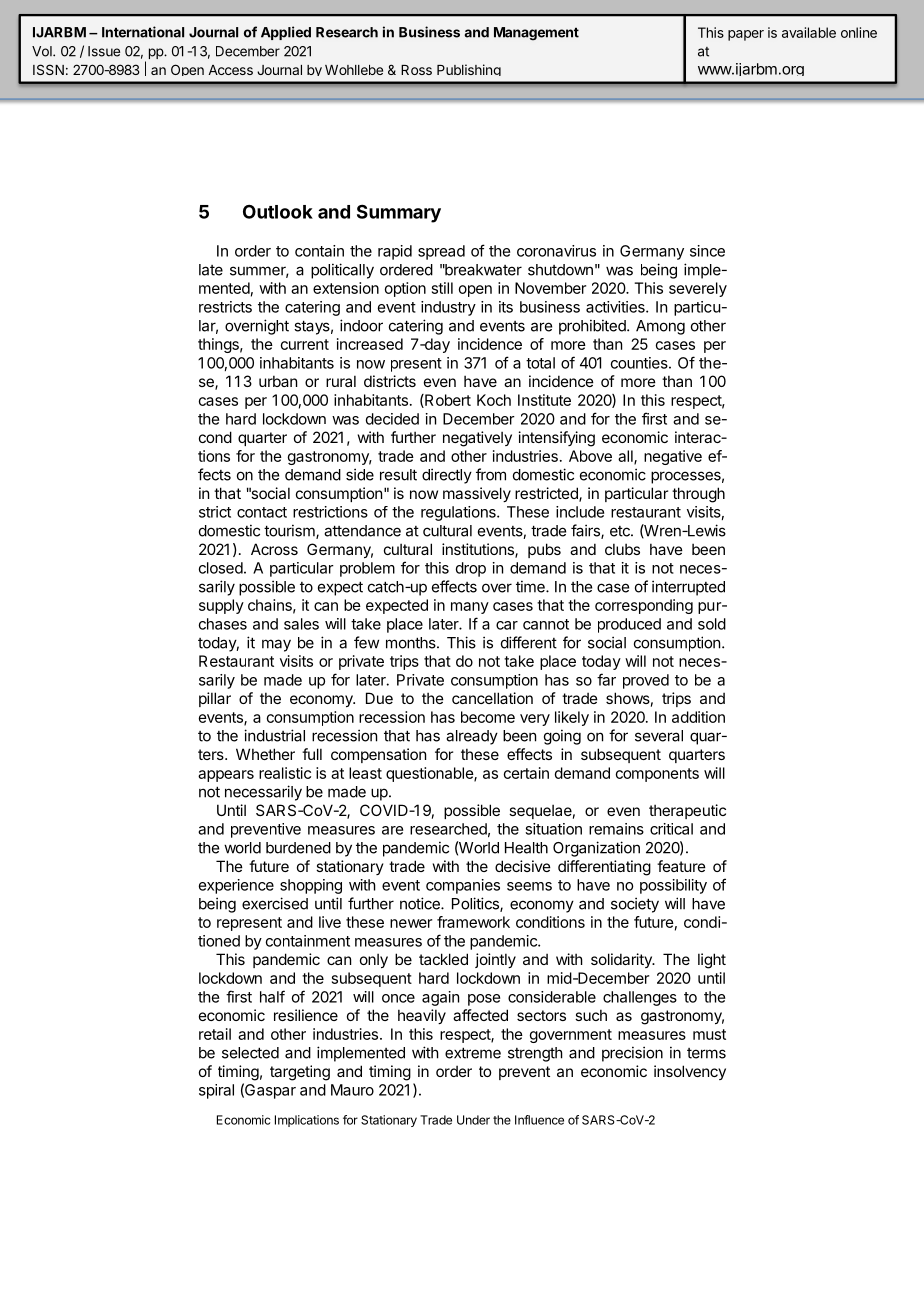 Image resolution: width=924 pixels, height=1308 pixels. What do you see at coordinates (216, 1091) in the screenshot?
I see `spiral` at bounding box center [216, 1091].
